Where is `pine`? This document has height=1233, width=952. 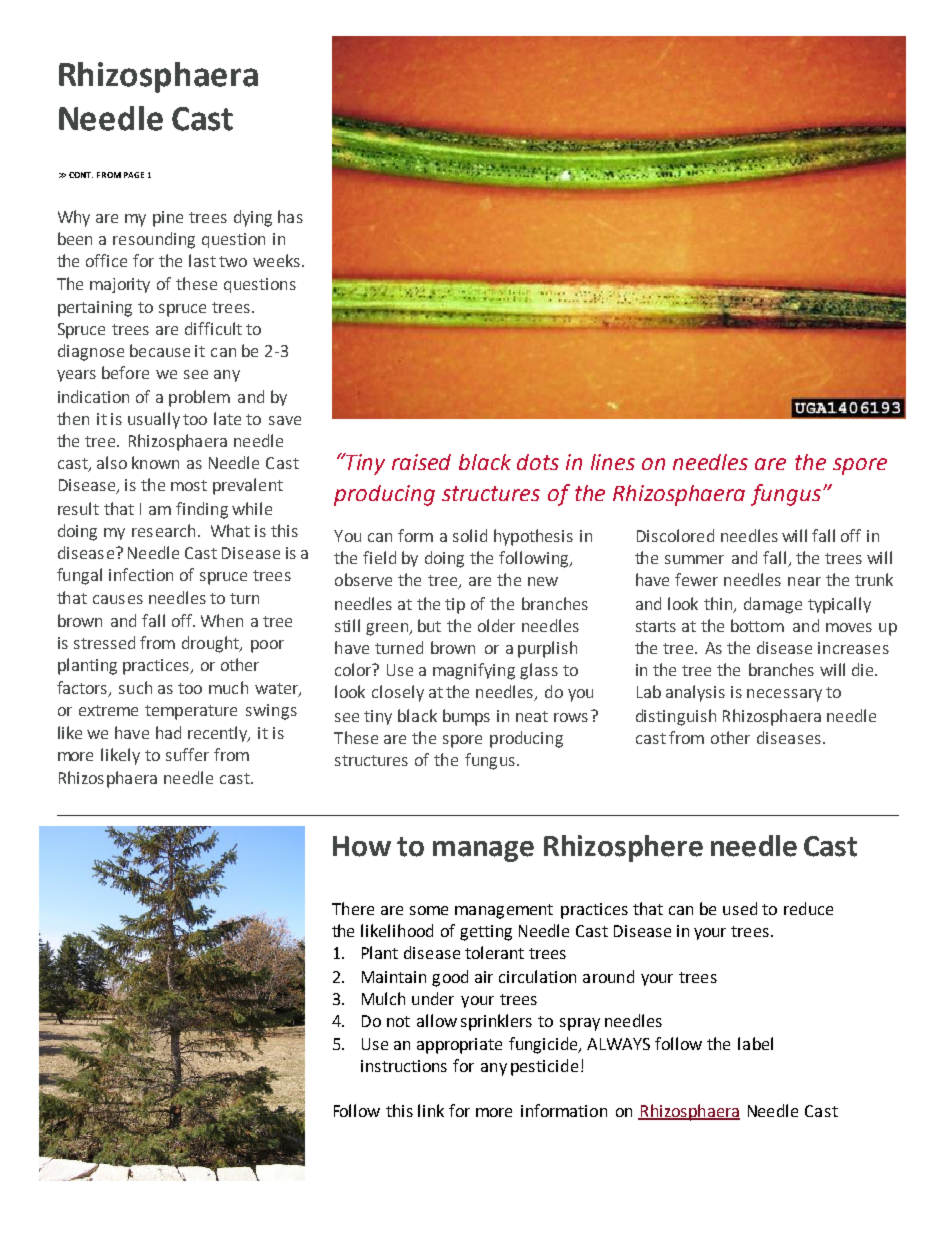 pine is located at coordinates (168, 219).
